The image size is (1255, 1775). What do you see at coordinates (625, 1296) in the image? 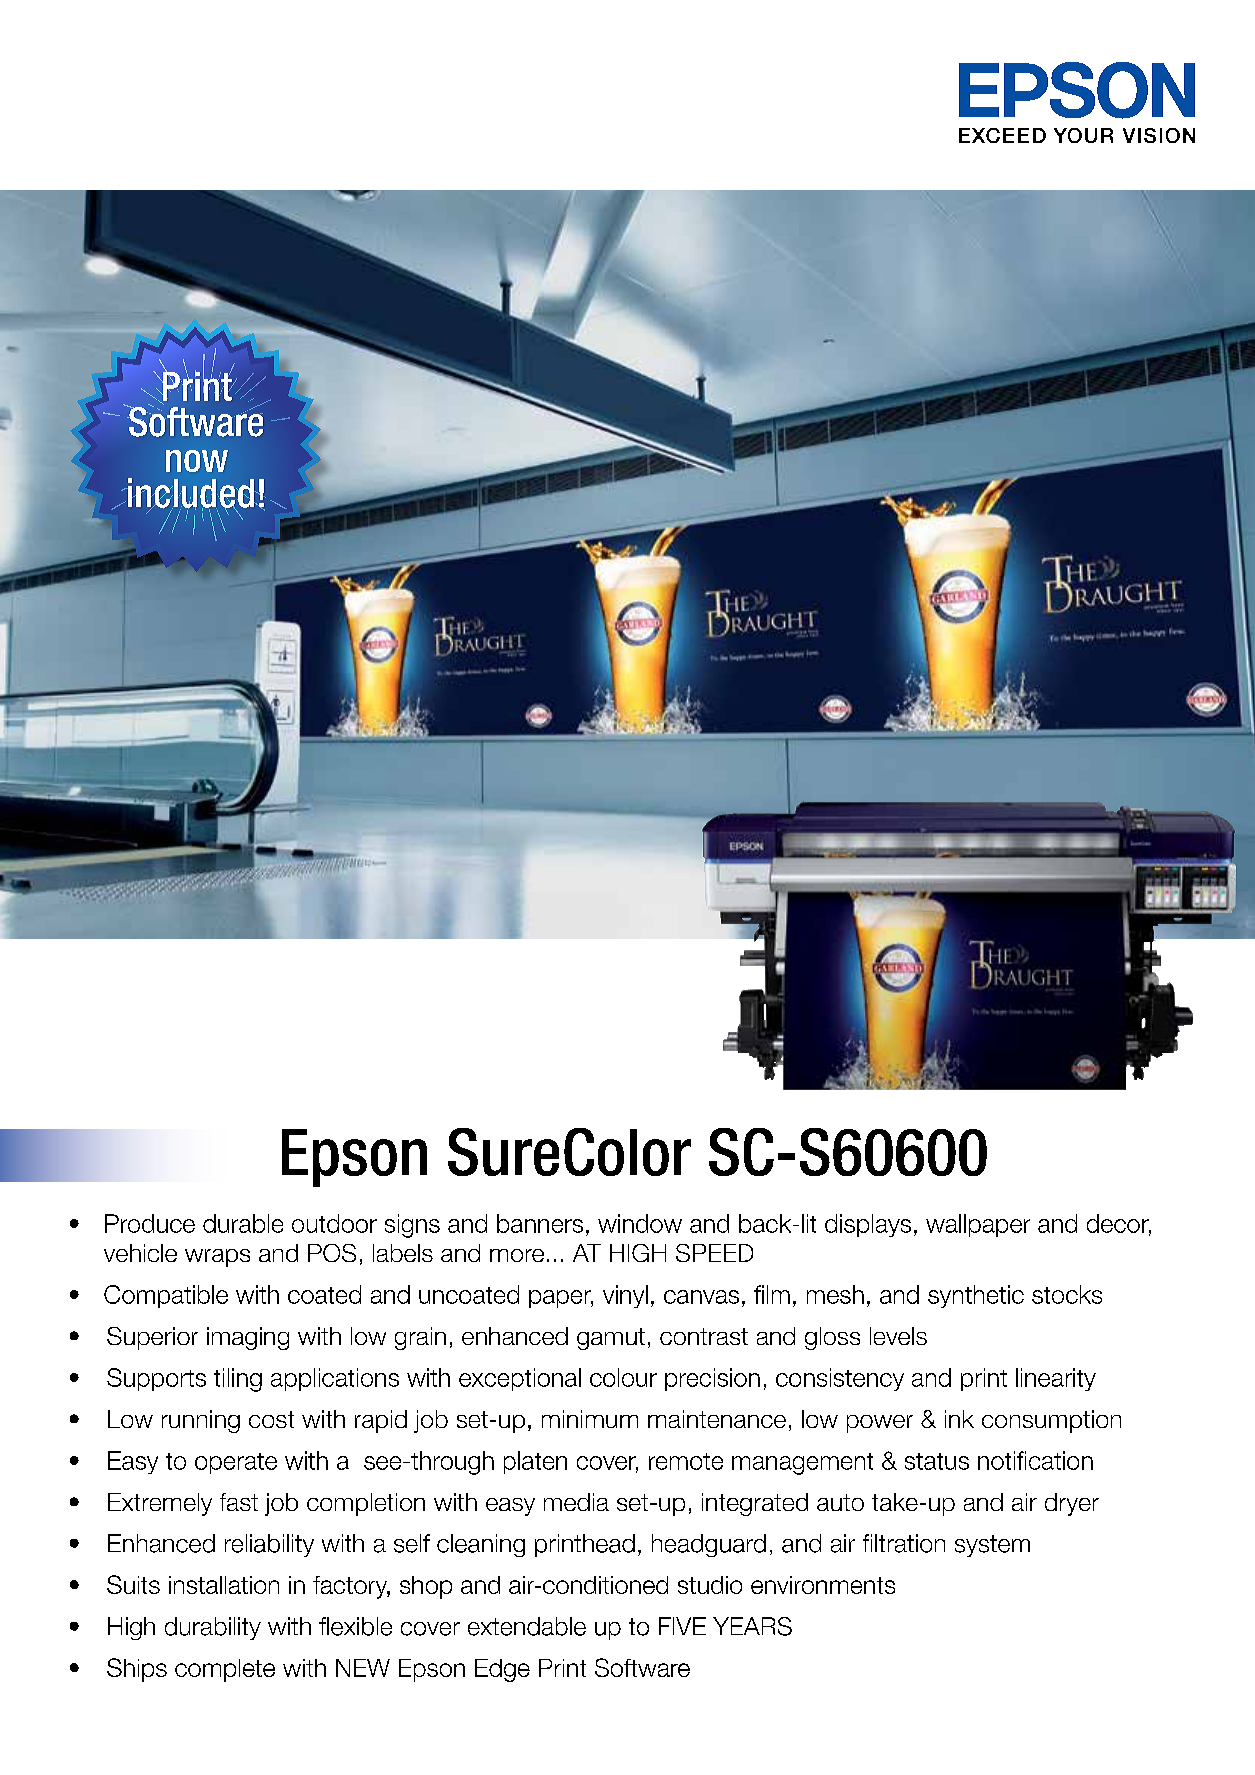
I see `vinyl` at bounding box center [625, 1296].
